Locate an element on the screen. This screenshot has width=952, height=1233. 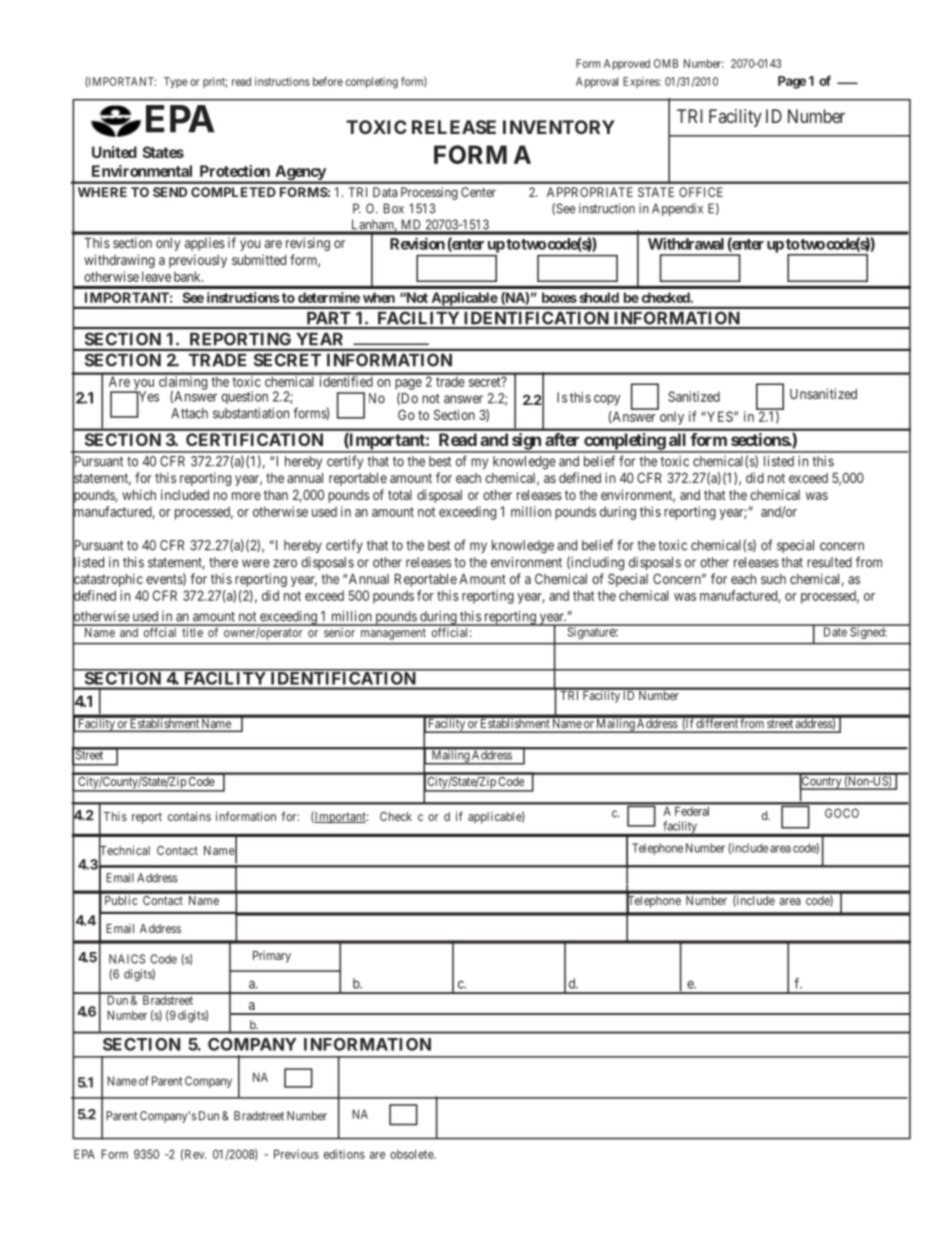
OMB is located at coordinates (666, 63).
